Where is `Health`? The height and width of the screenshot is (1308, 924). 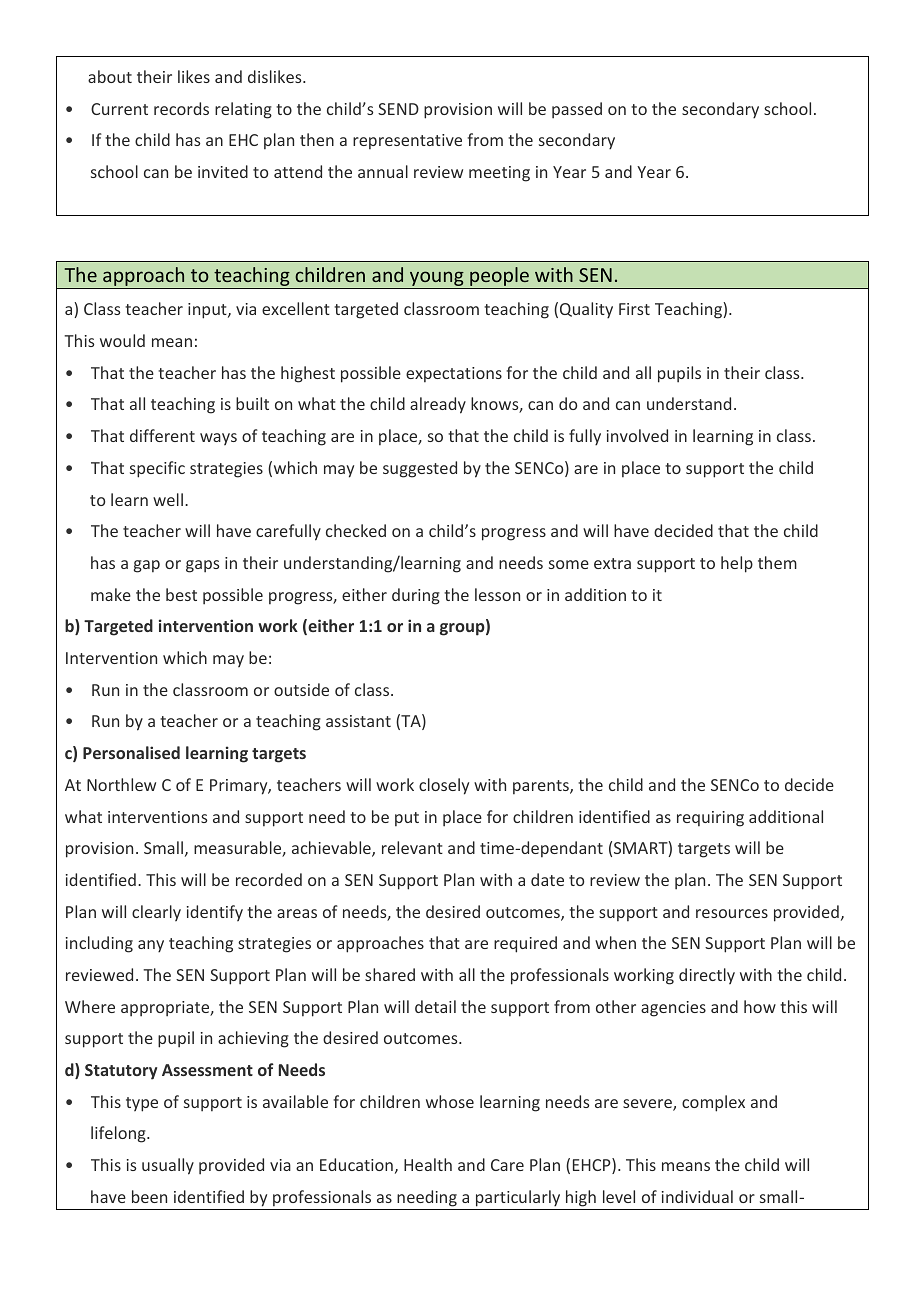 Health is located at coordinates (428, 1164).
